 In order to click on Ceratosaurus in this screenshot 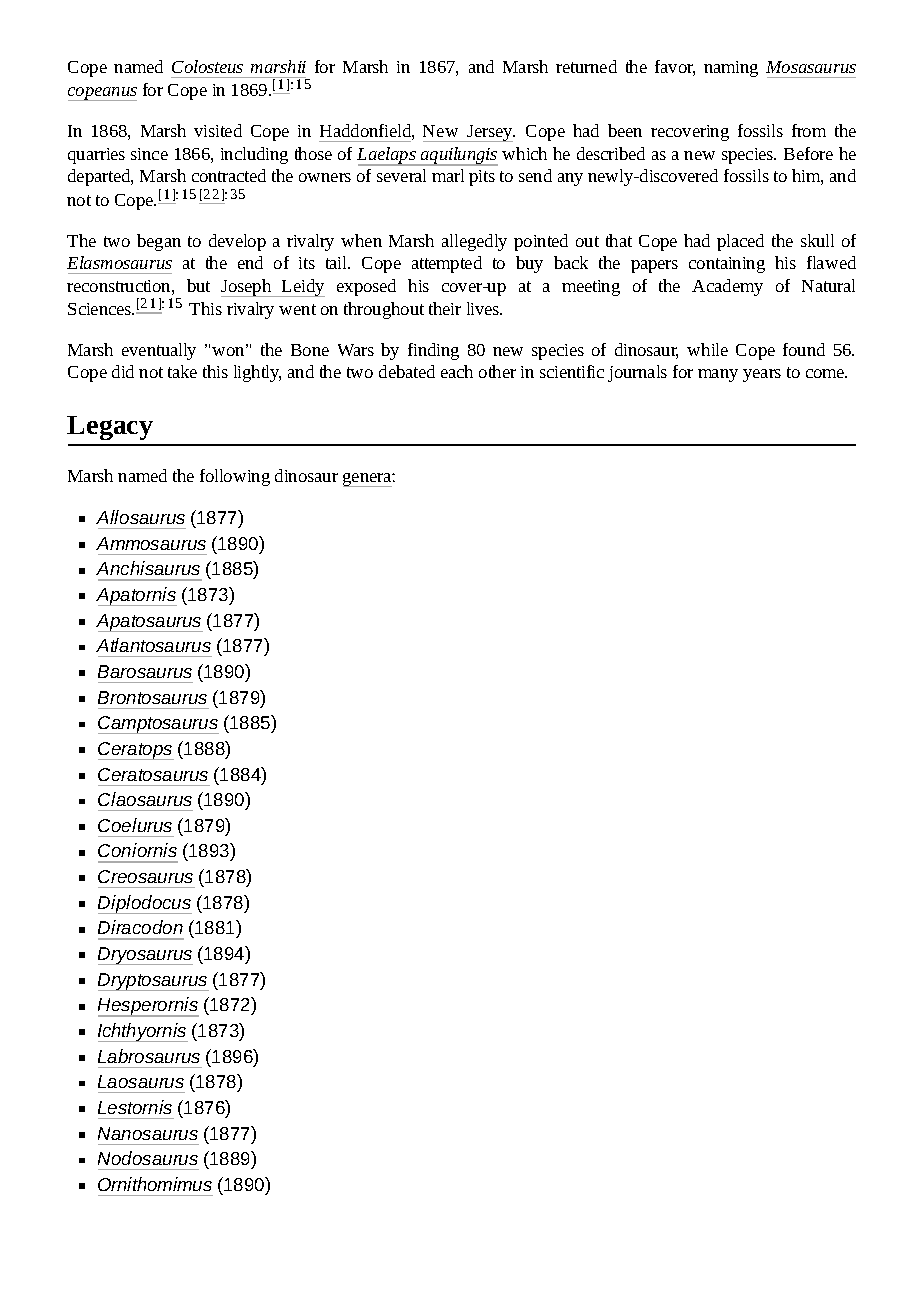, I will do `click(153, 774)`.
